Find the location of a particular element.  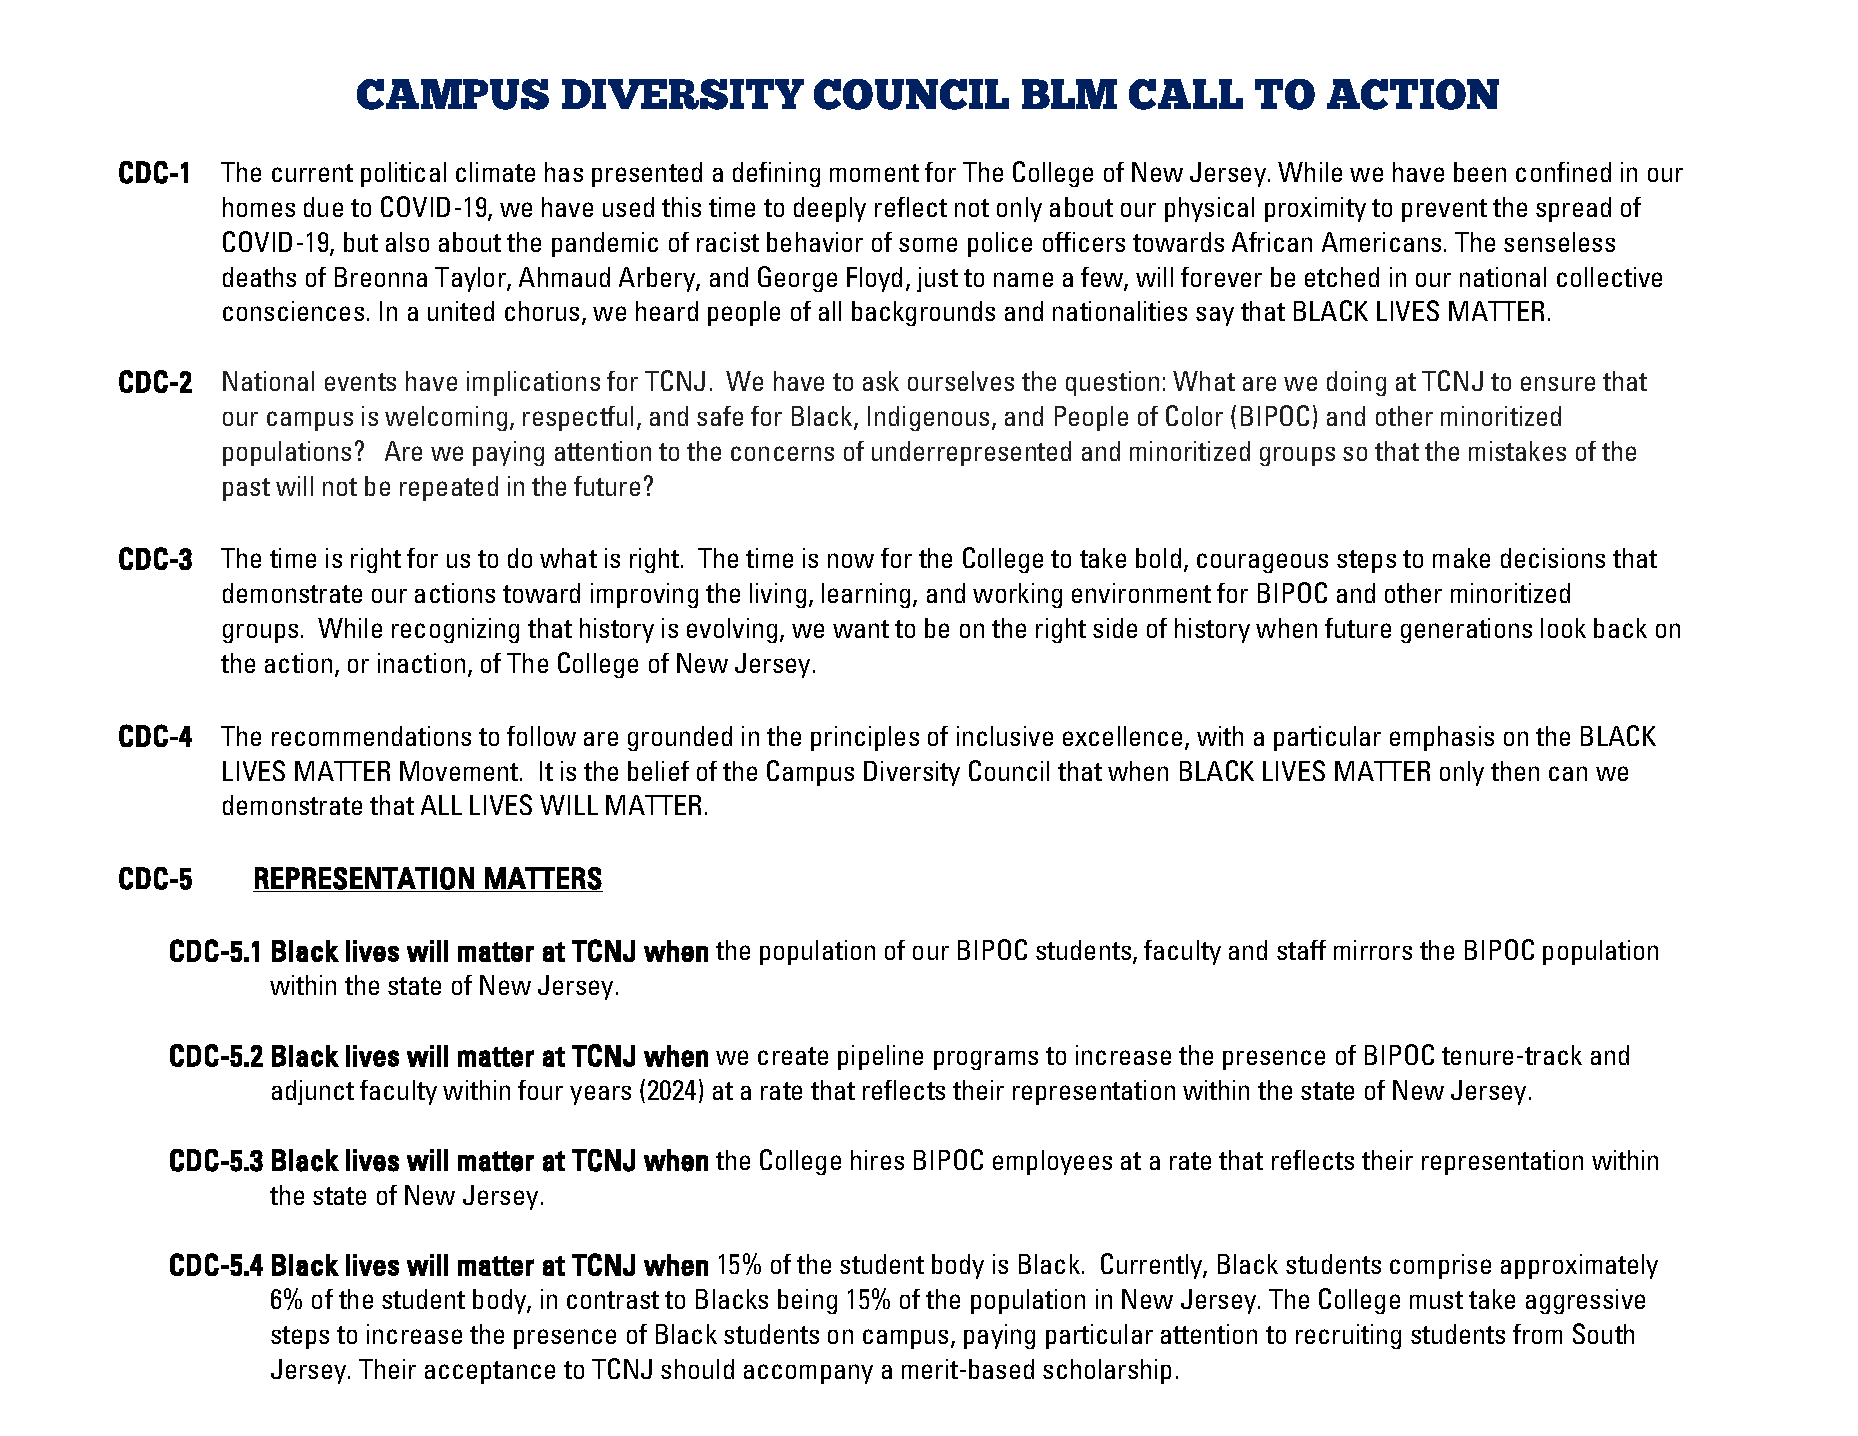

pipeline is located at coordinates (880, 1057).
